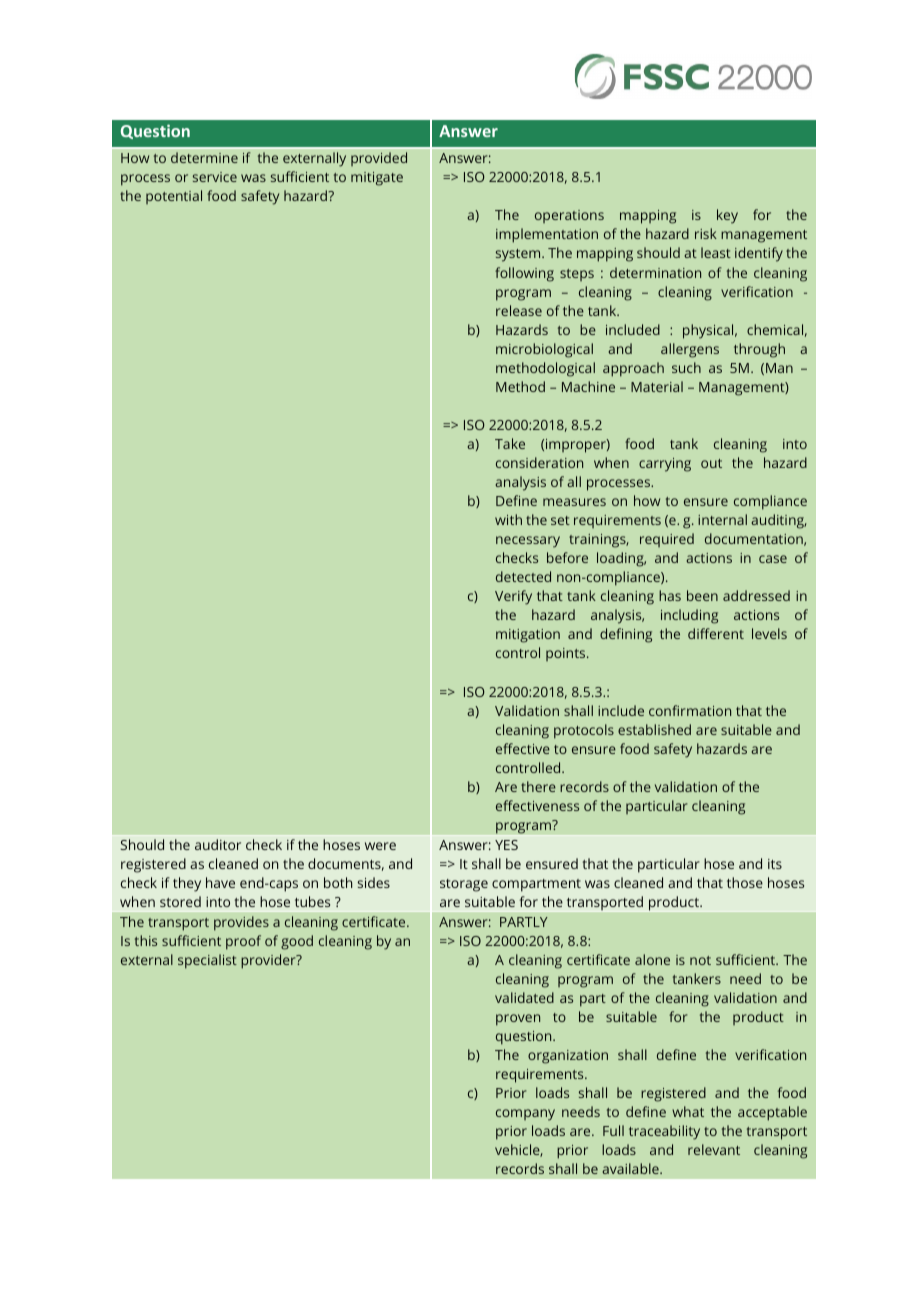 This screenshot has height=1308, width=924. What do you see at coordinates (727, 216) in the screenshot?
I see `key` at bounding box center [727, 216].
